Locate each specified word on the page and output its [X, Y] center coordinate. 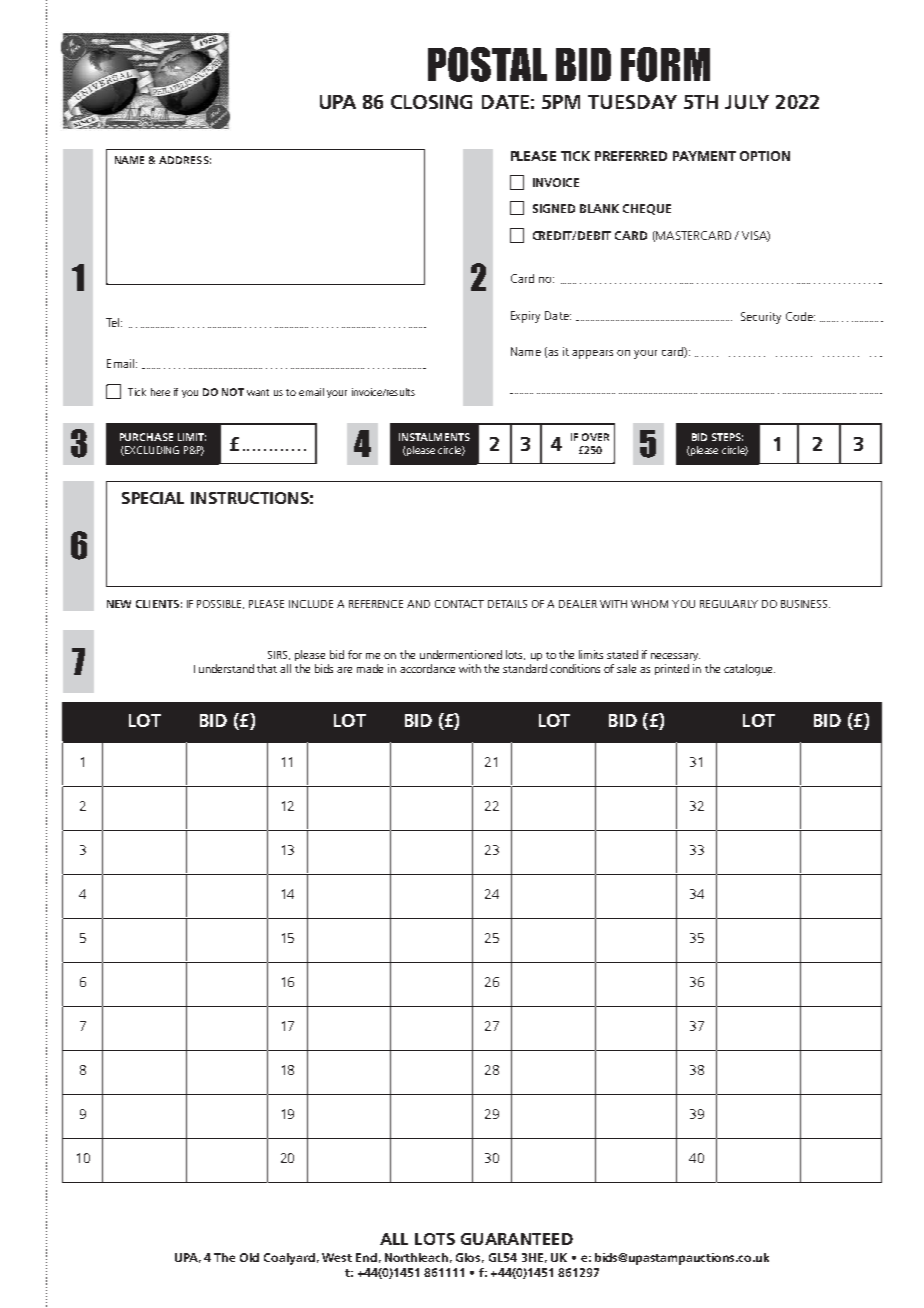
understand [226, 668]
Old [249, 1257]
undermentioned [461, 654]
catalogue [749, 670]
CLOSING [431, 102]
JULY [747, 102]
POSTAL [487, 64]
